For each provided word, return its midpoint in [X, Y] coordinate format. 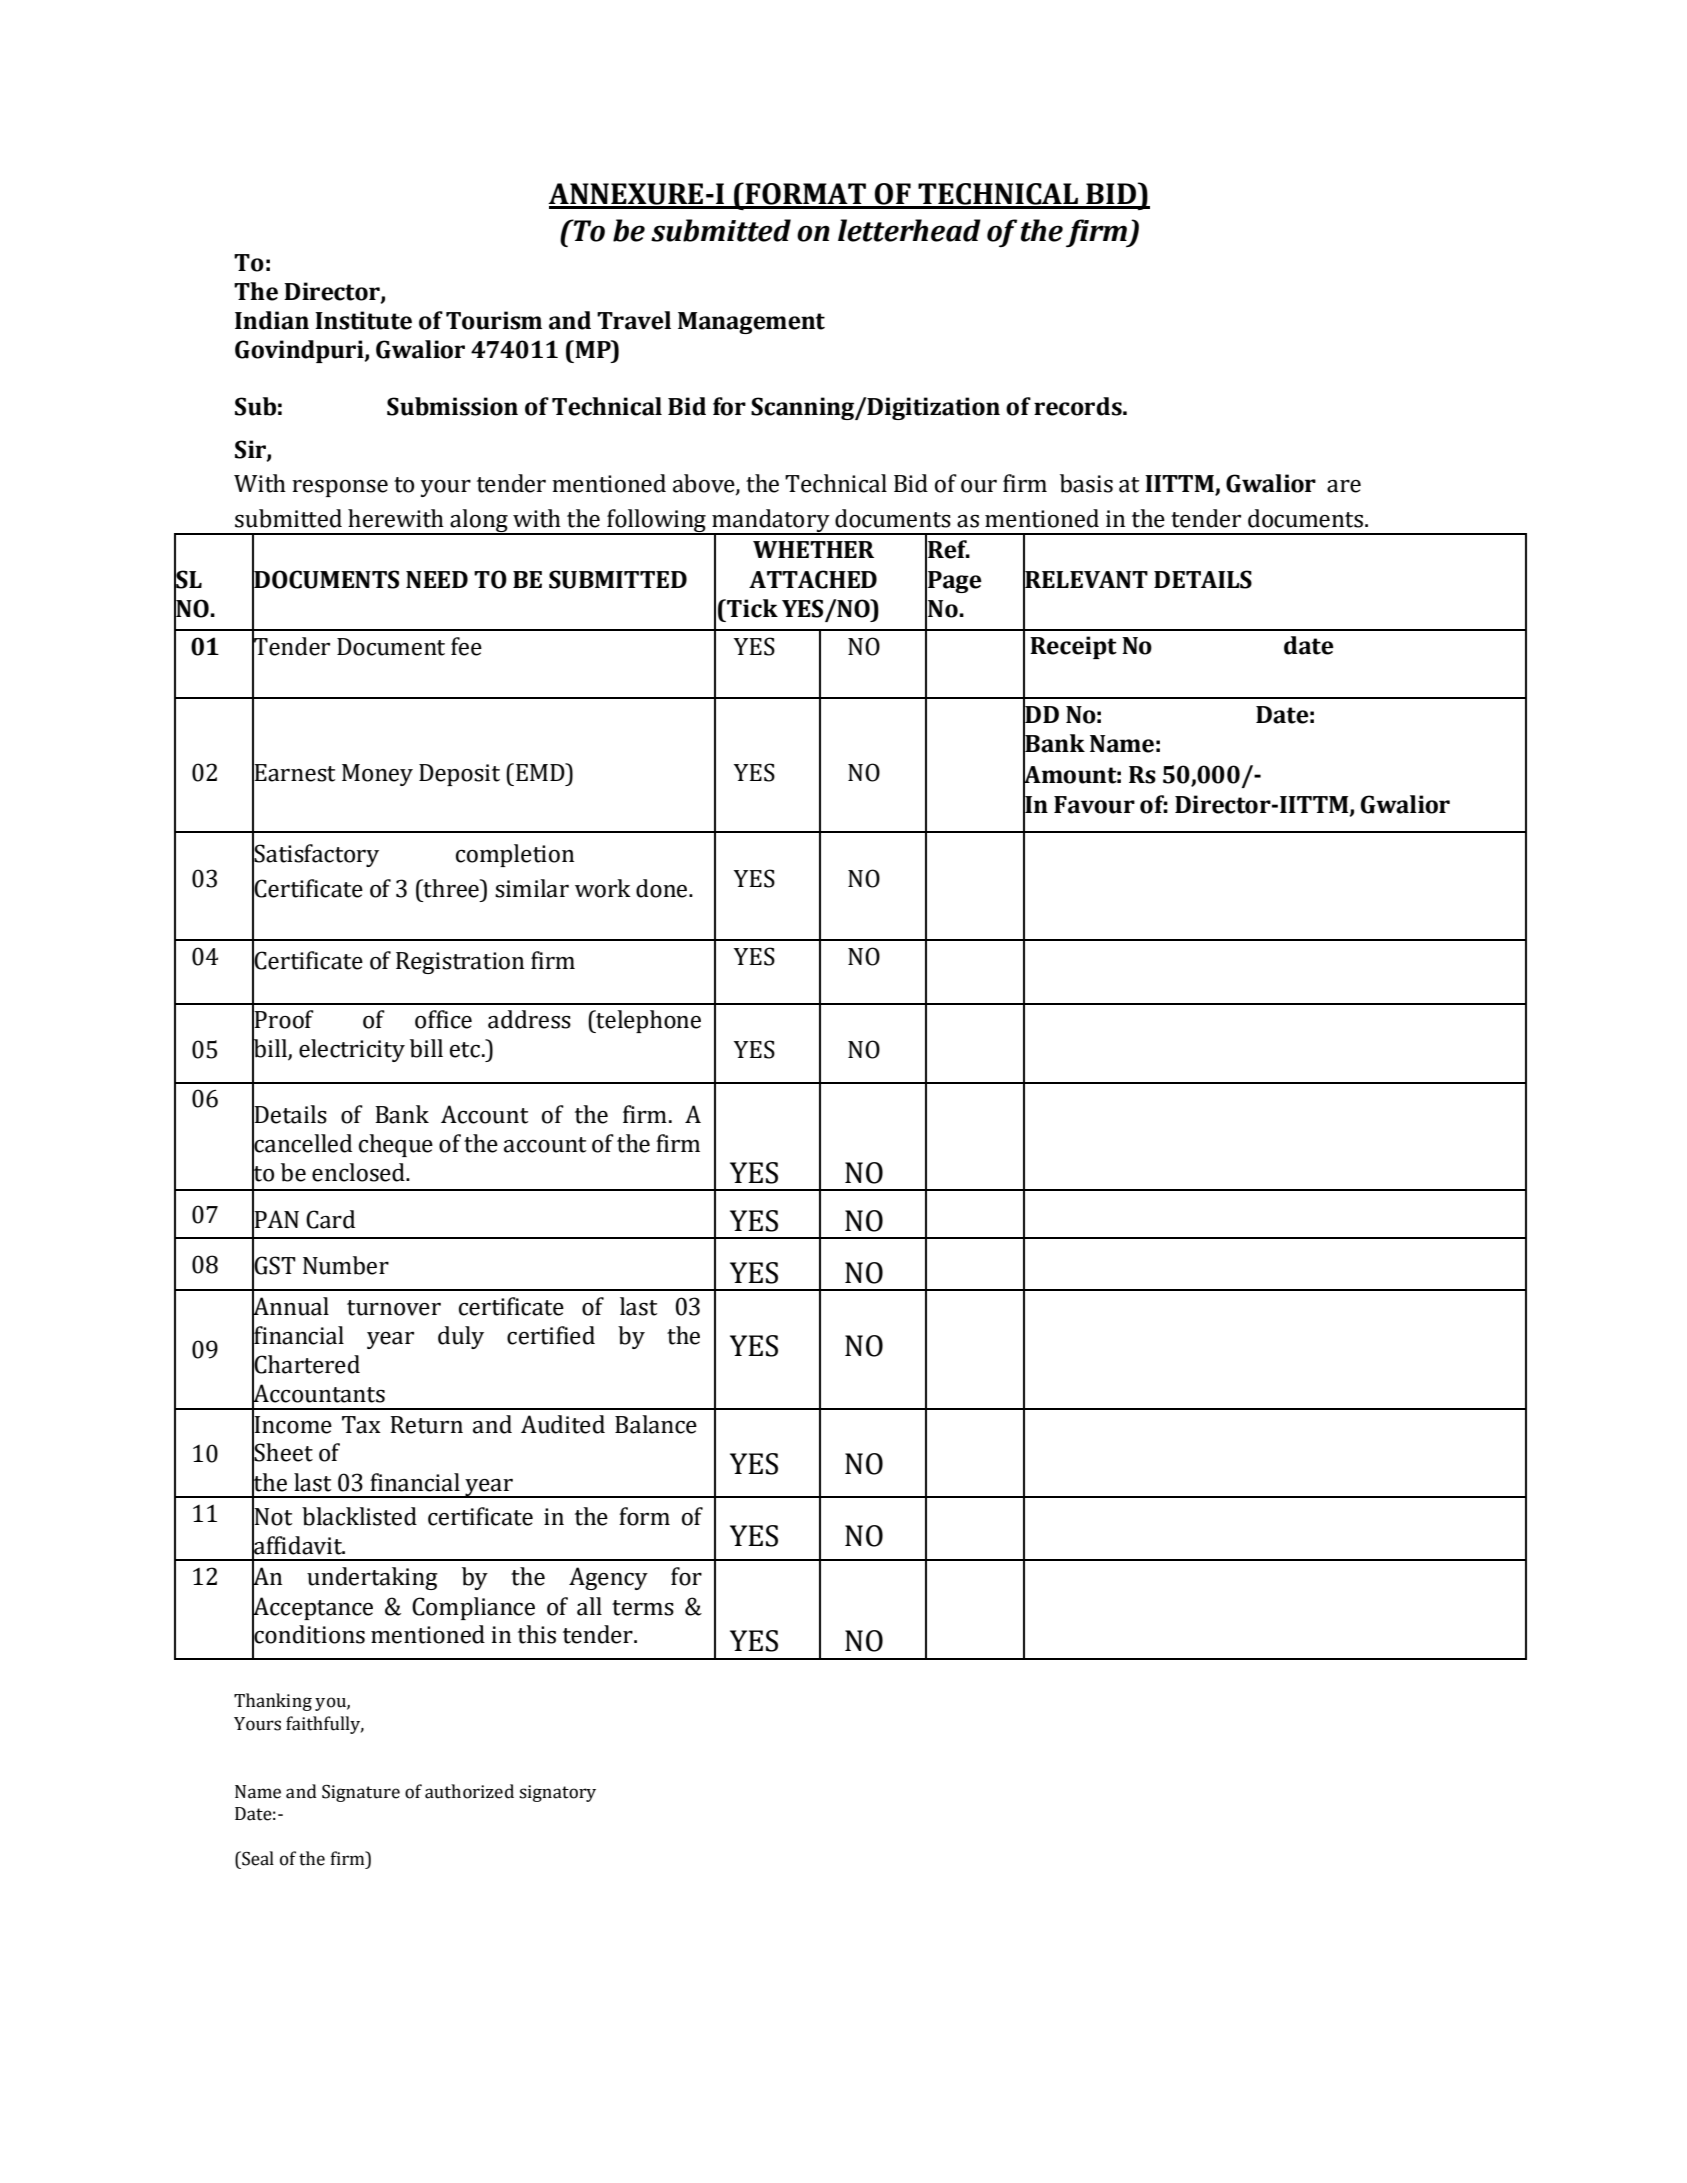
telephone [647, 1021]
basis [1086, 483]
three [451, 888]
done [663, 888]
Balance [656, 1424]
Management [751, 323]
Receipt [1073, 647]
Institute [363, 320]
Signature [361, 1793]
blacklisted [359, 1516]
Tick [751, 608]
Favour [1094, 805]
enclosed [359, 1172]
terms [643, 1608]
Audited [563, 1424]
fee [466, 646]
